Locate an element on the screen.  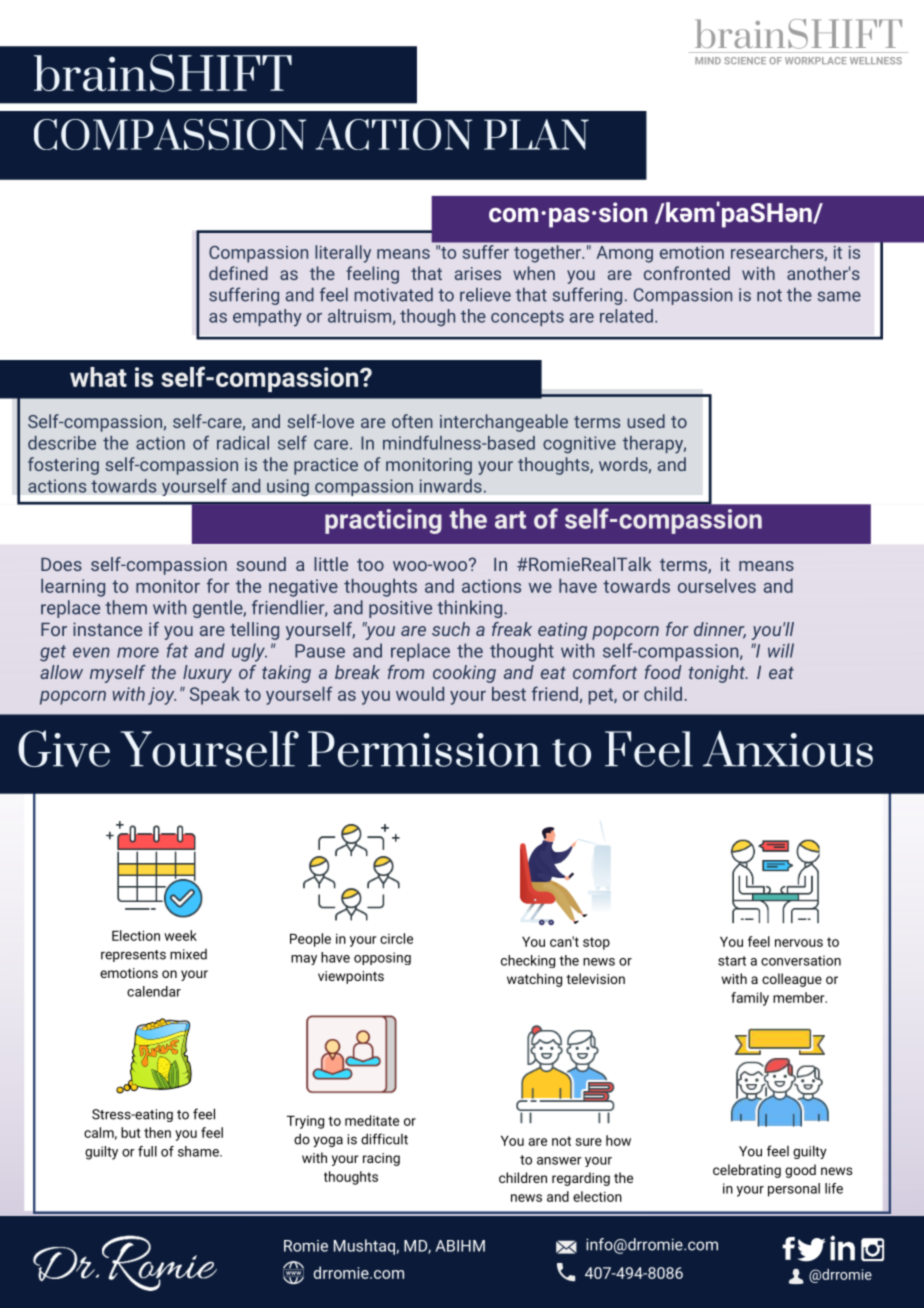
defined is located at coordinates (238, 273).
